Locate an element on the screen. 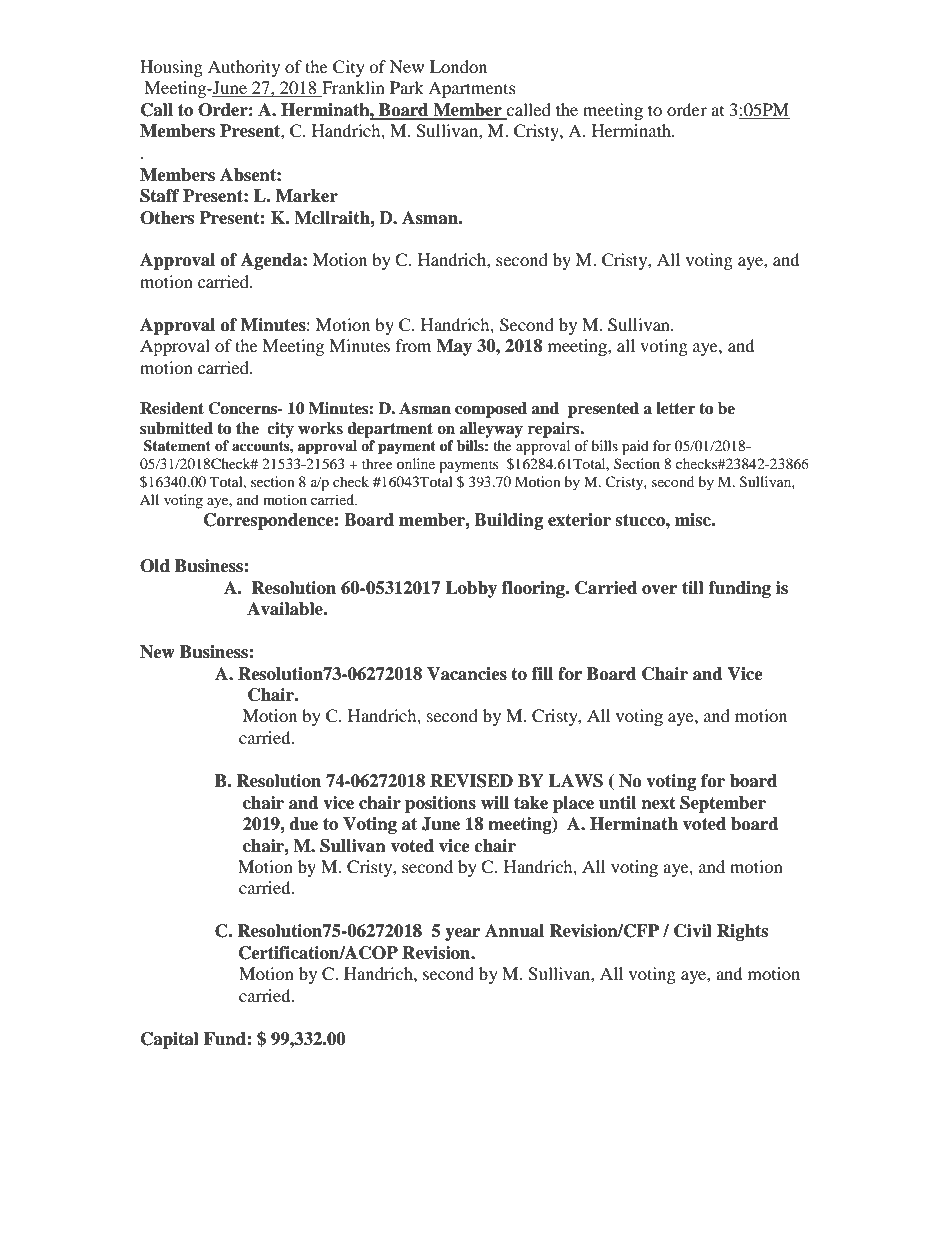 The width and height of the screenshot is (952, 1233). London is located at coordinates (458, 66).
